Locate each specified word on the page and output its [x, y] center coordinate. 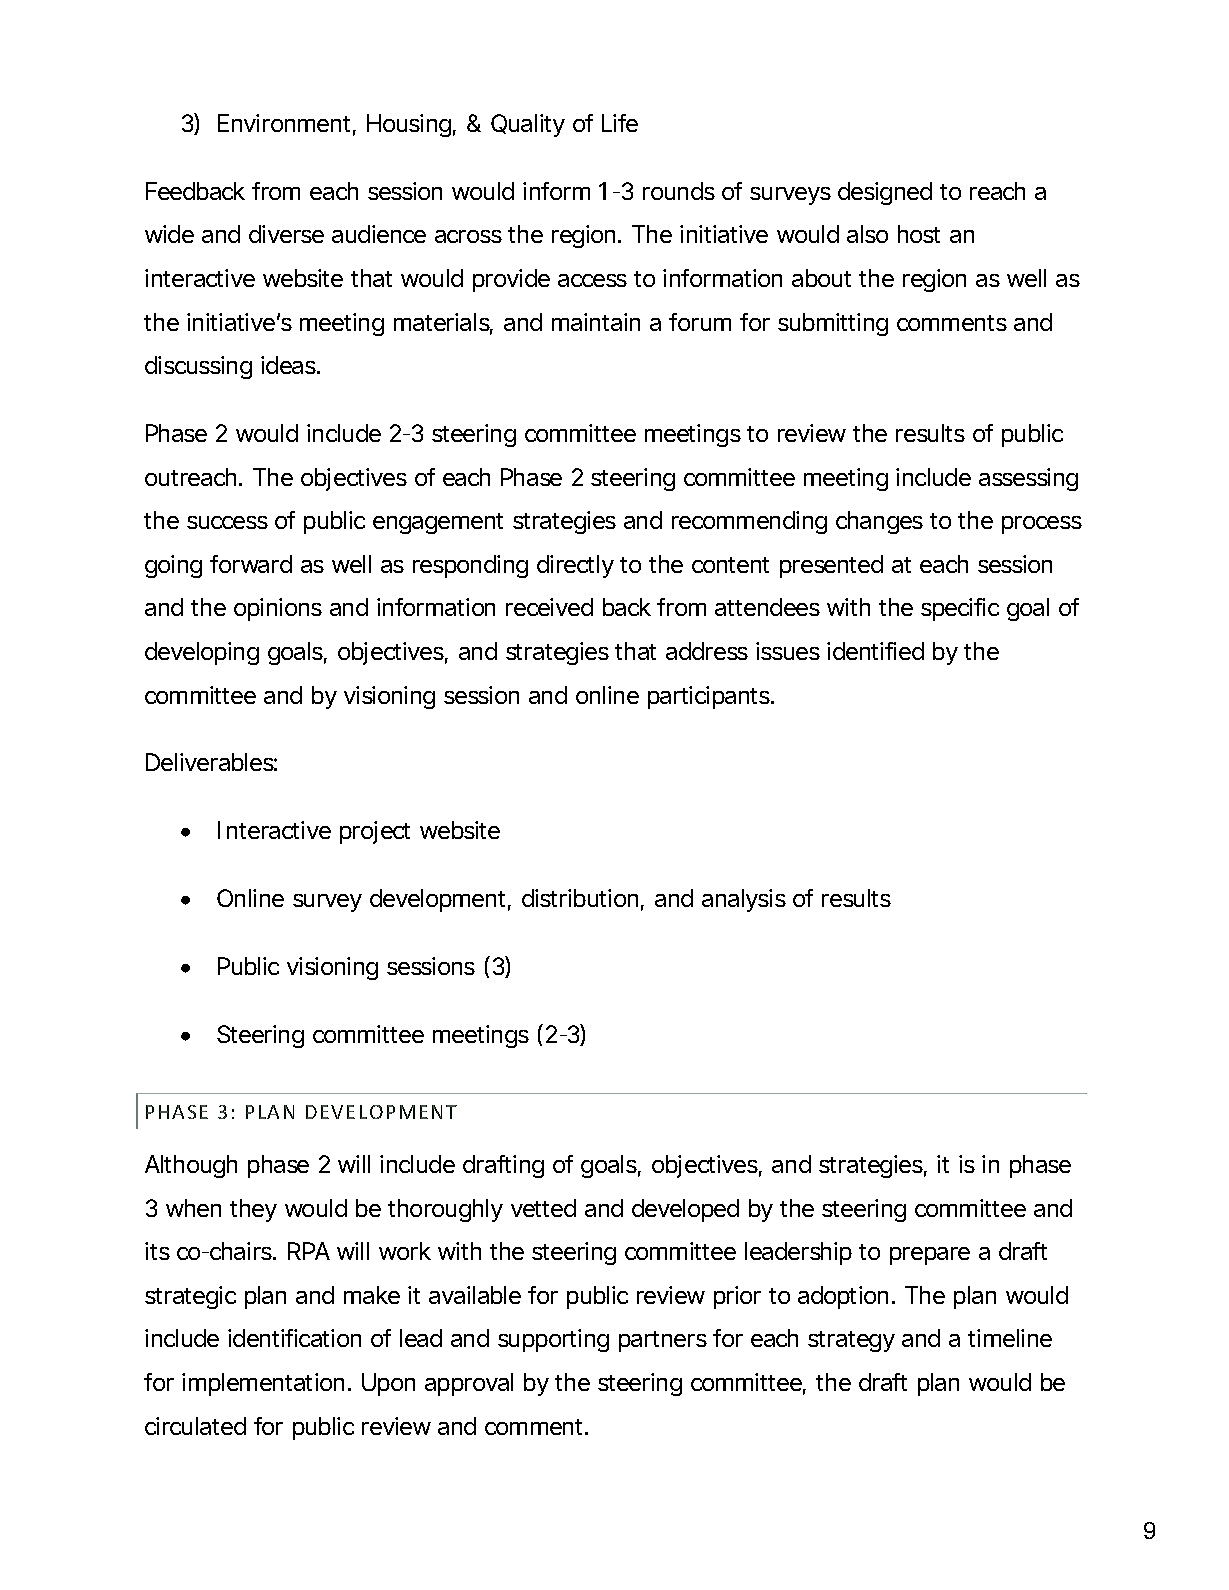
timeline [1010, 1338]
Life [620, 123]
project [375, 832]
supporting [553, 1340]
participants [711, 697]
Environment [287, 124]
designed [885, 193]
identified [875, 651]
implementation [263, 1384]
